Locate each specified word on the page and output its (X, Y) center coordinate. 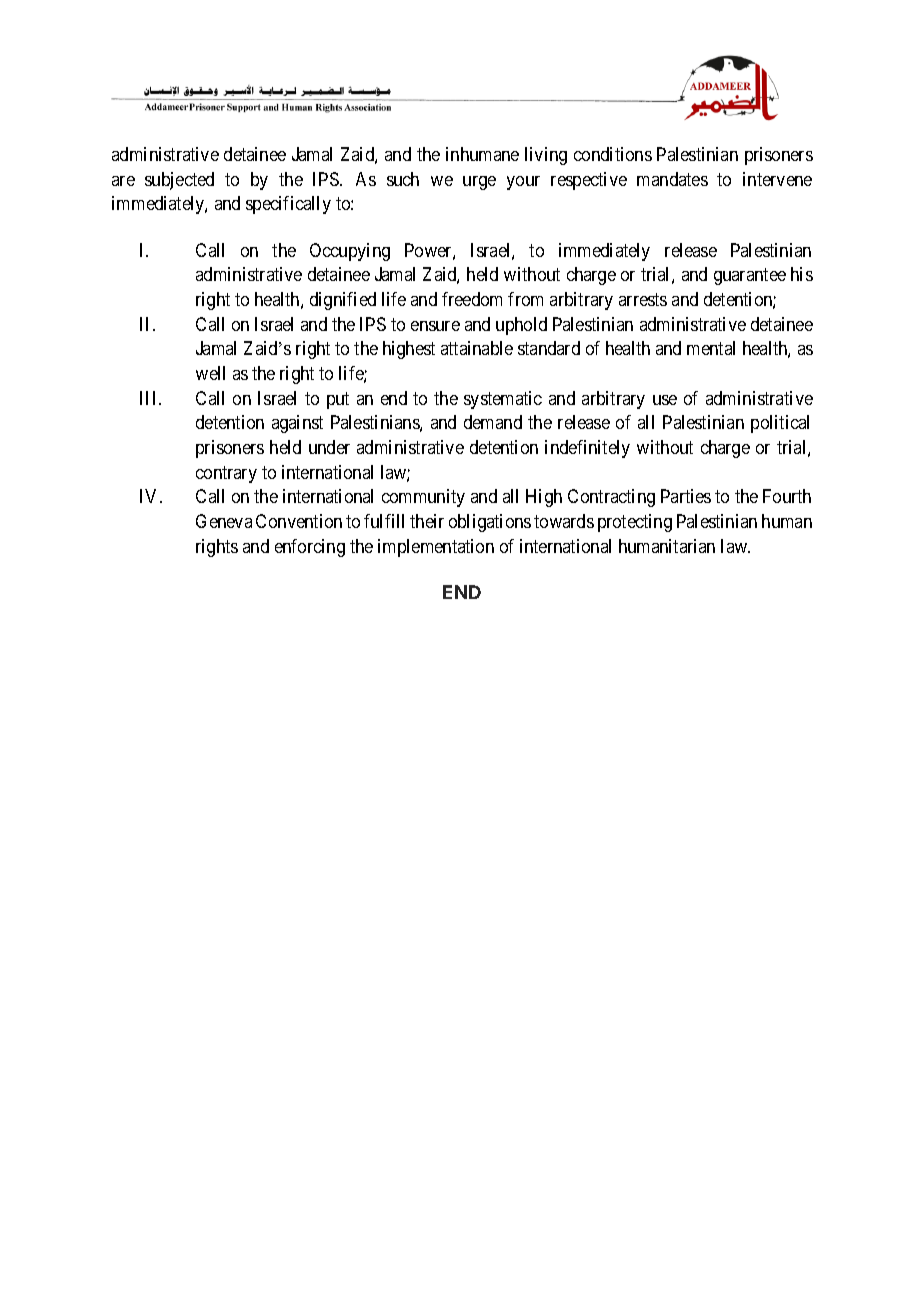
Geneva (224, 521)
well (210, 373)
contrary (226, 474)
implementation (436, 548)
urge (479, 183)
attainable (477, 348)
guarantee (750, 277)
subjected (179, 181)
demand (493, 422)
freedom (472, 299)
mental (711, 348)
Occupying (350, 252)
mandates (672, 179)
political (780, 424)
